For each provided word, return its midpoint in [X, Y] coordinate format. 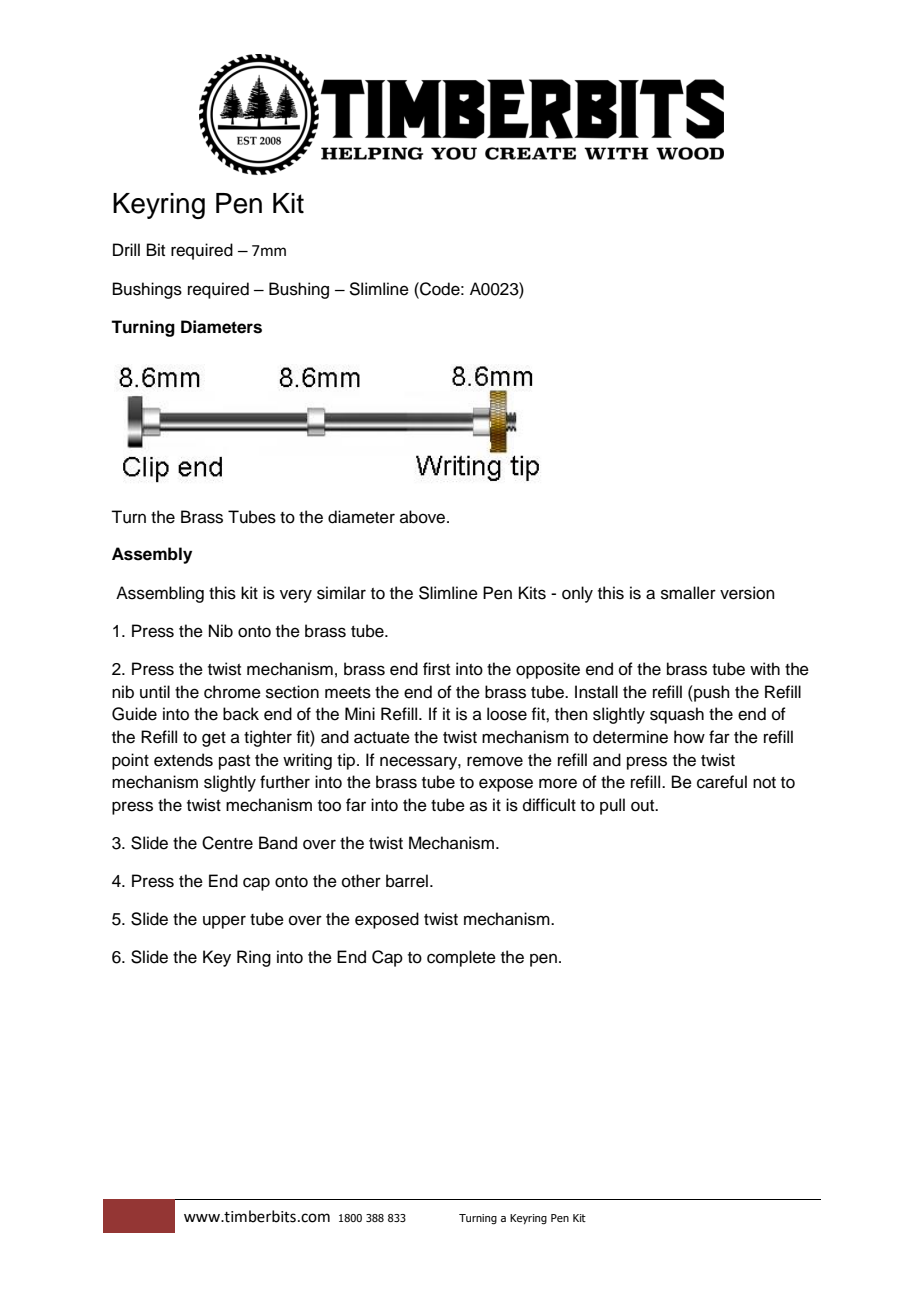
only [577, 594]
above [424, 517]
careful [722, 782]
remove [495, 761]
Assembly [152, 555]
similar [341, 593]
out [644, 806]
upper [224, 922]
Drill [126, 249]
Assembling [160, 594]
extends [183, 760]
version [747, 593]
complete [461, 958]
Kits [532, 593]
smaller [688, 593]
